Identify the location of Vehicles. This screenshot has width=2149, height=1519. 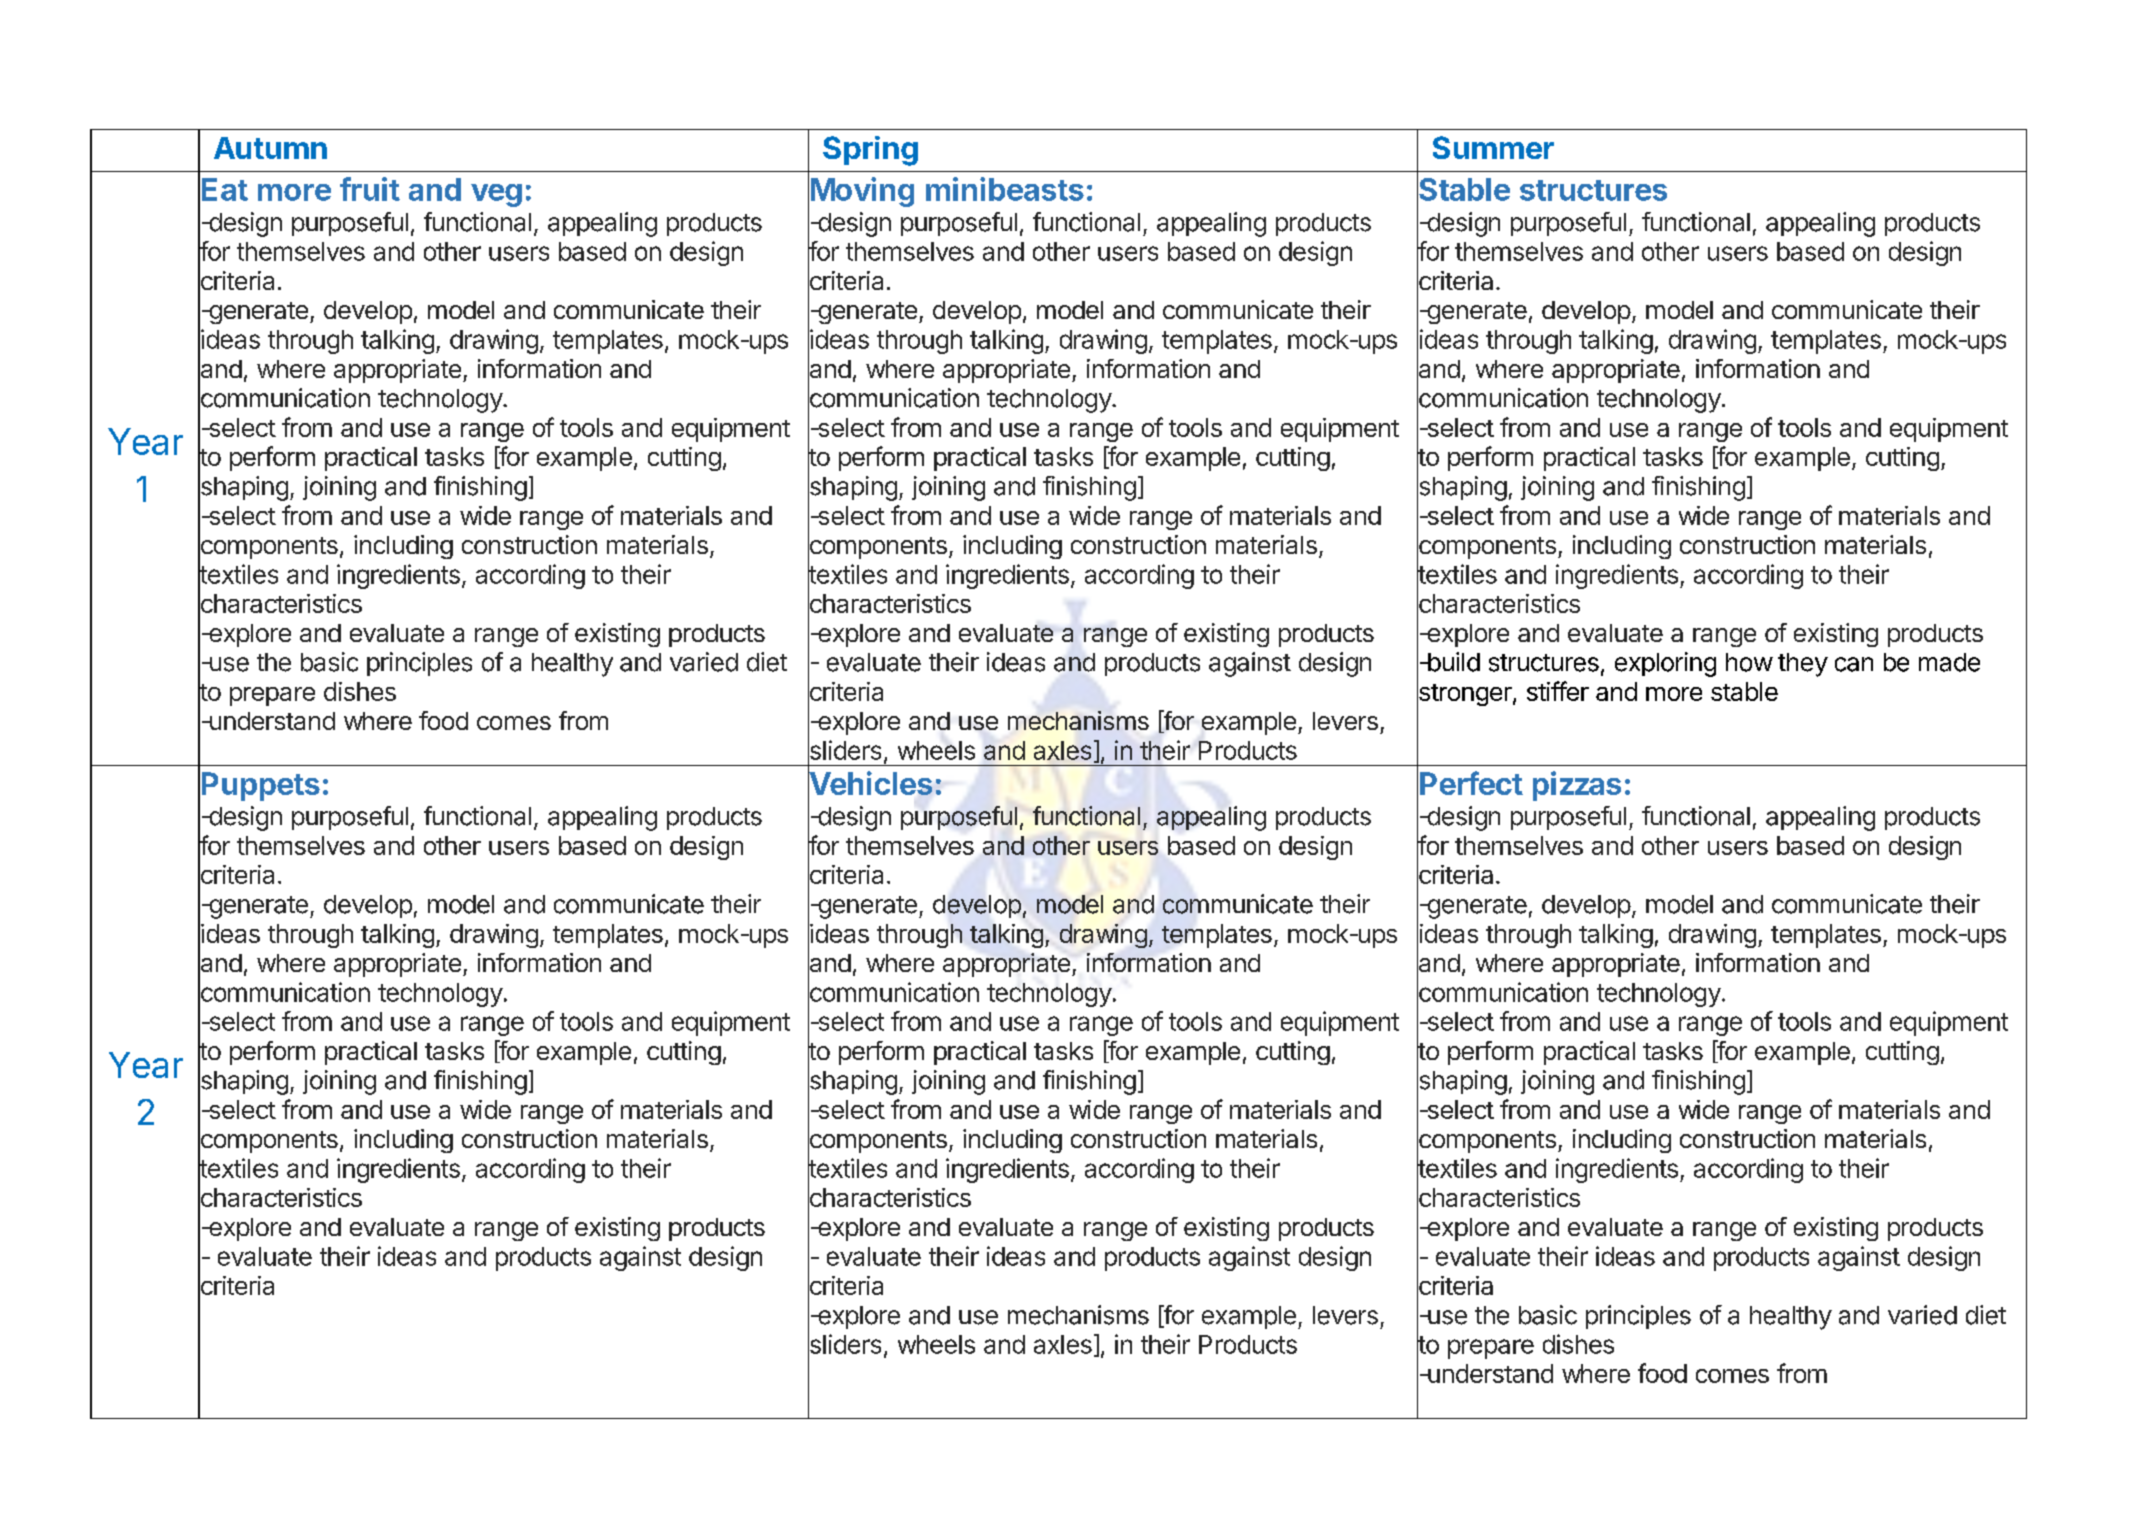
(870, 784).
